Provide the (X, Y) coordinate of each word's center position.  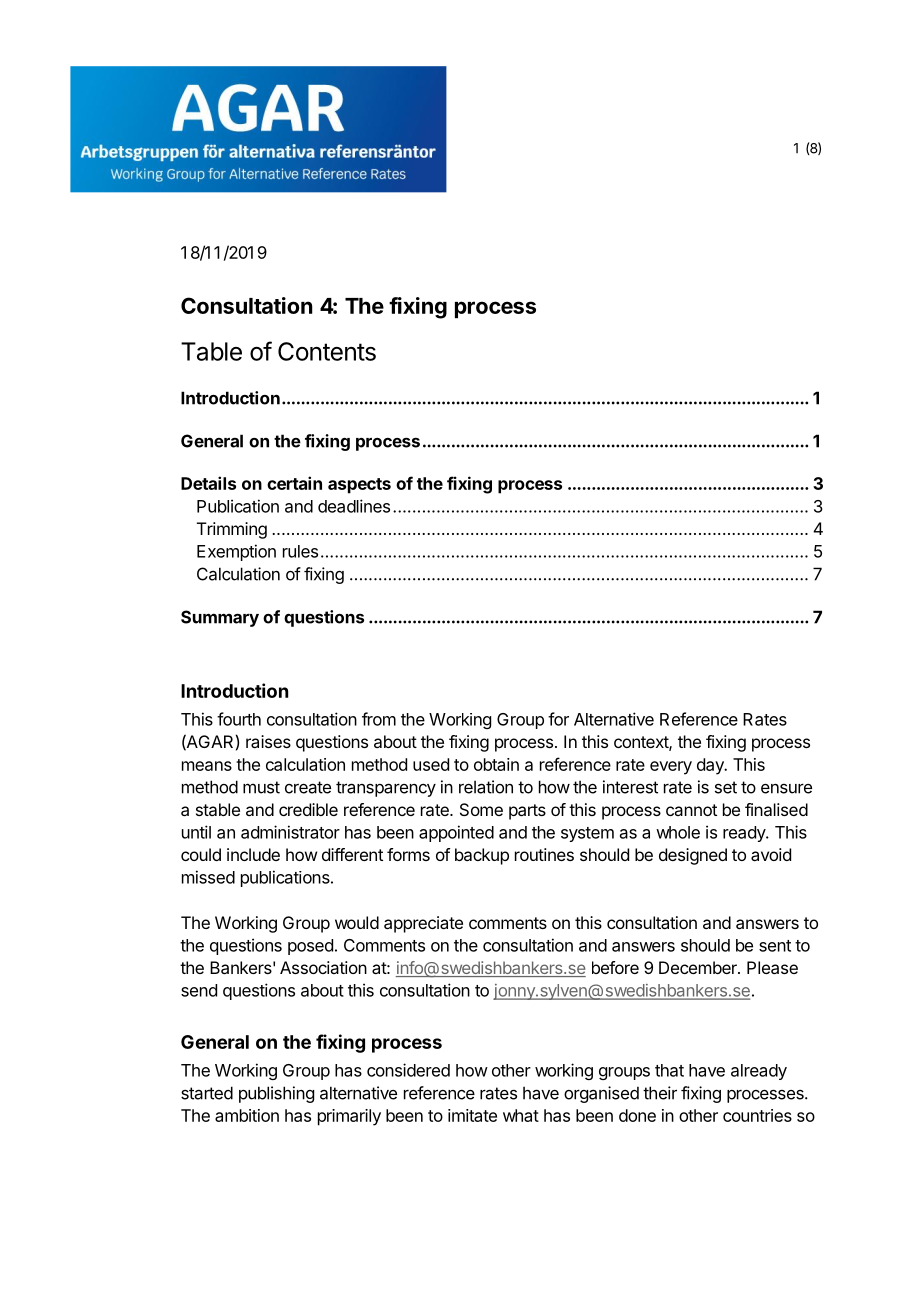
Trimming (232, 530)
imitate (472, 1115)
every (671, 768)
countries (757, 1115)
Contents (327, 351)
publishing (276, 1094)
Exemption (236, 552)
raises (268, 741)
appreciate (423, 924)
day (711, 766)
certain (294, 483)
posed (310, 947)
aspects (359, 486)
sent (775, 946)
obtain (496, 764)
